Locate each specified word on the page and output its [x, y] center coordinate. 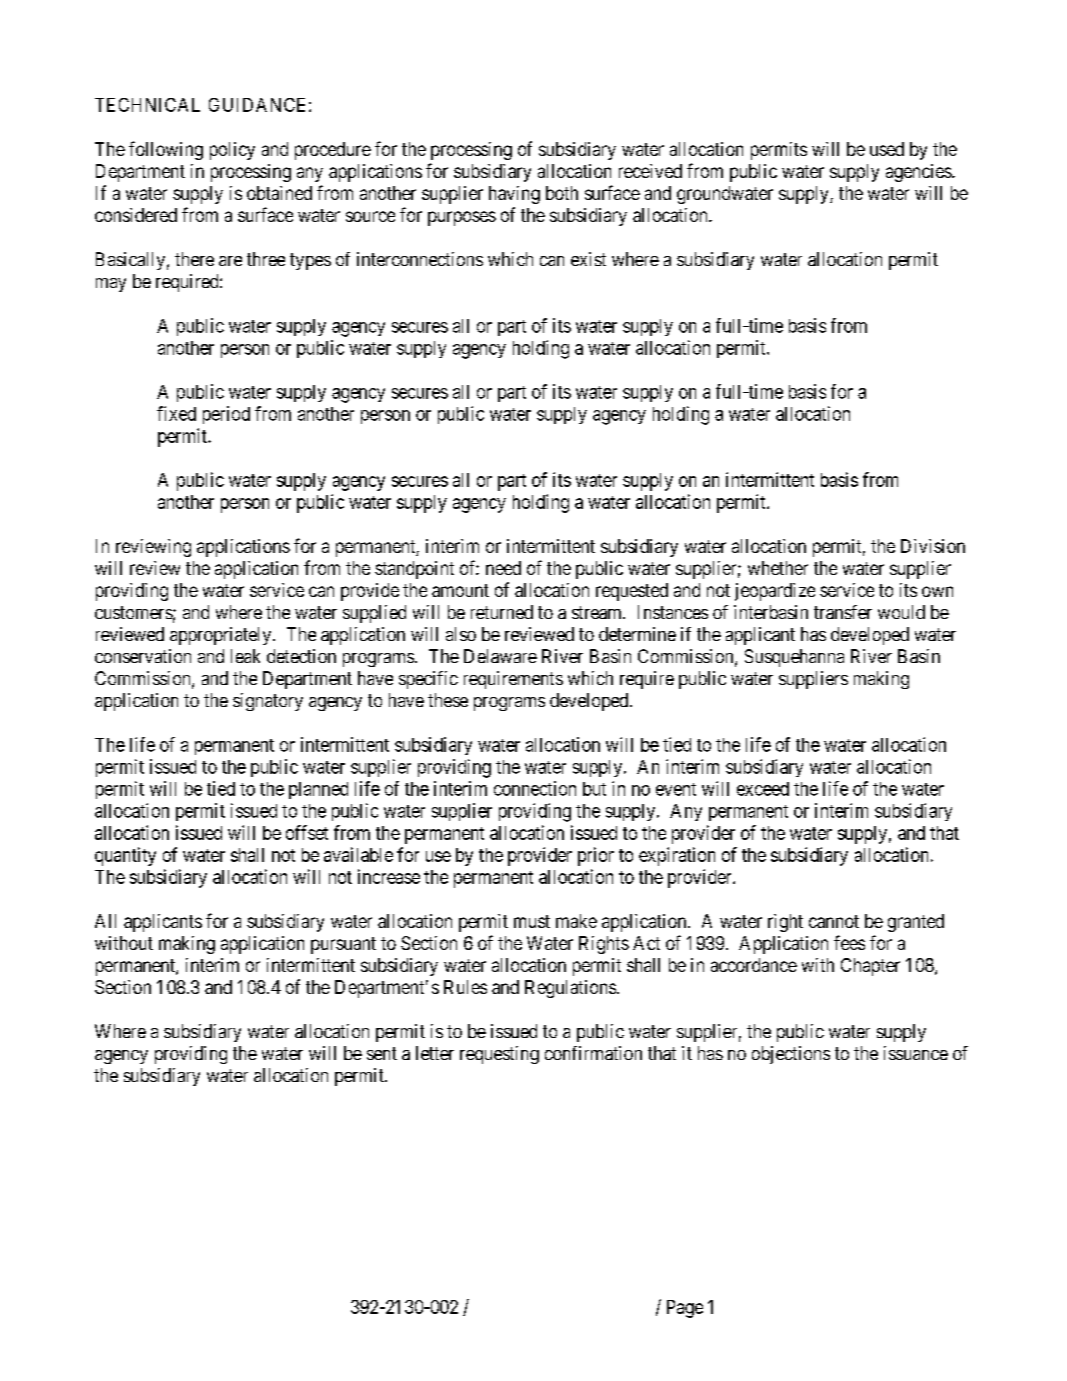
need [503, 568]
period [226, 415]
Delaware [500, 656]
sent [382, 1053]
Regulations [570, 989]
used [887, 149]
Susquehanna [794, 658]
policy [232, 151]
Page [685, 1309]
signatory [268, 702]
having [514, 195]
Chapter [870, 967]
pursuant [343, 945]
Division [933, 546]
